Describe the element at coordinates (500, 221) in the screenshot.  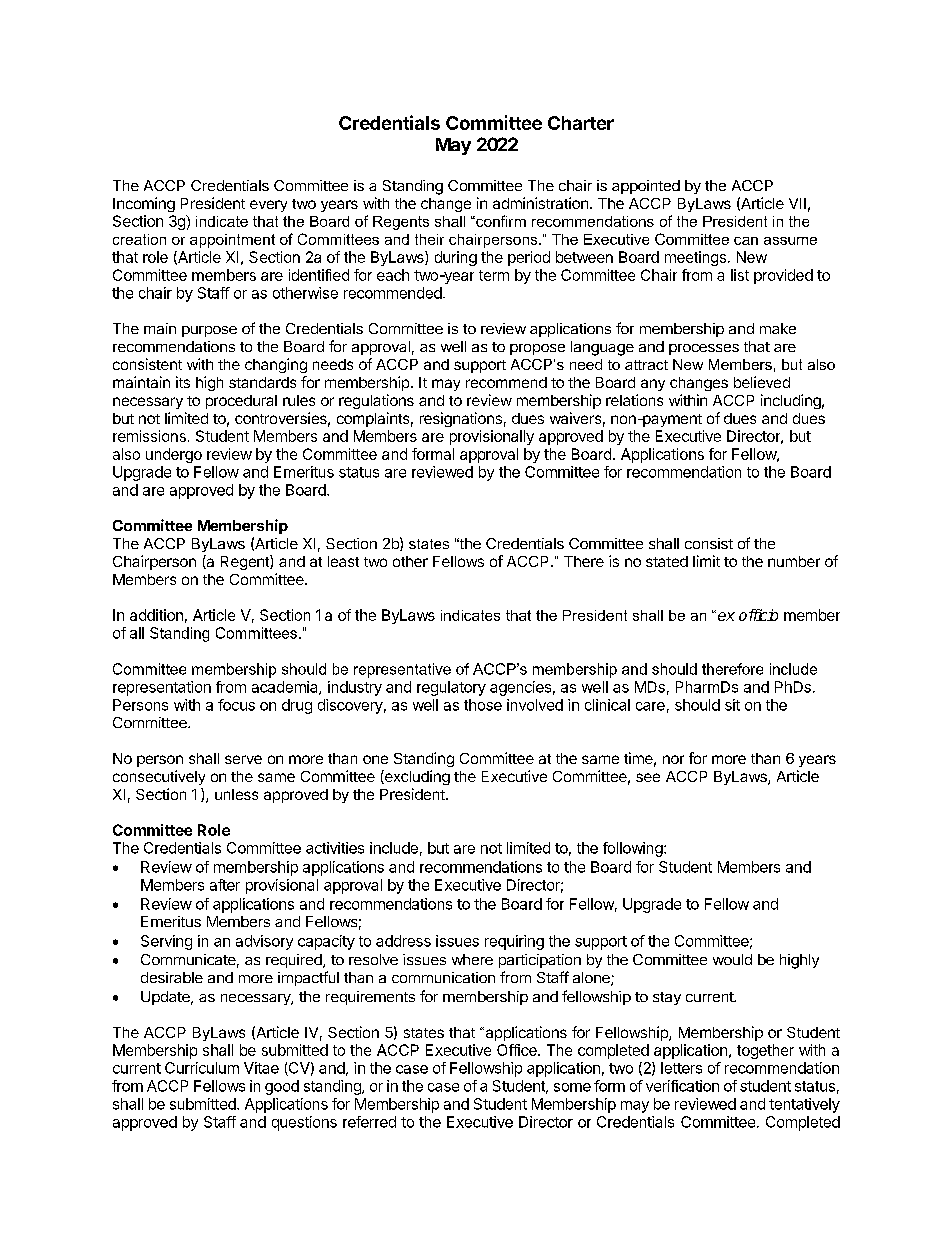
I see `confirm` at that location.
